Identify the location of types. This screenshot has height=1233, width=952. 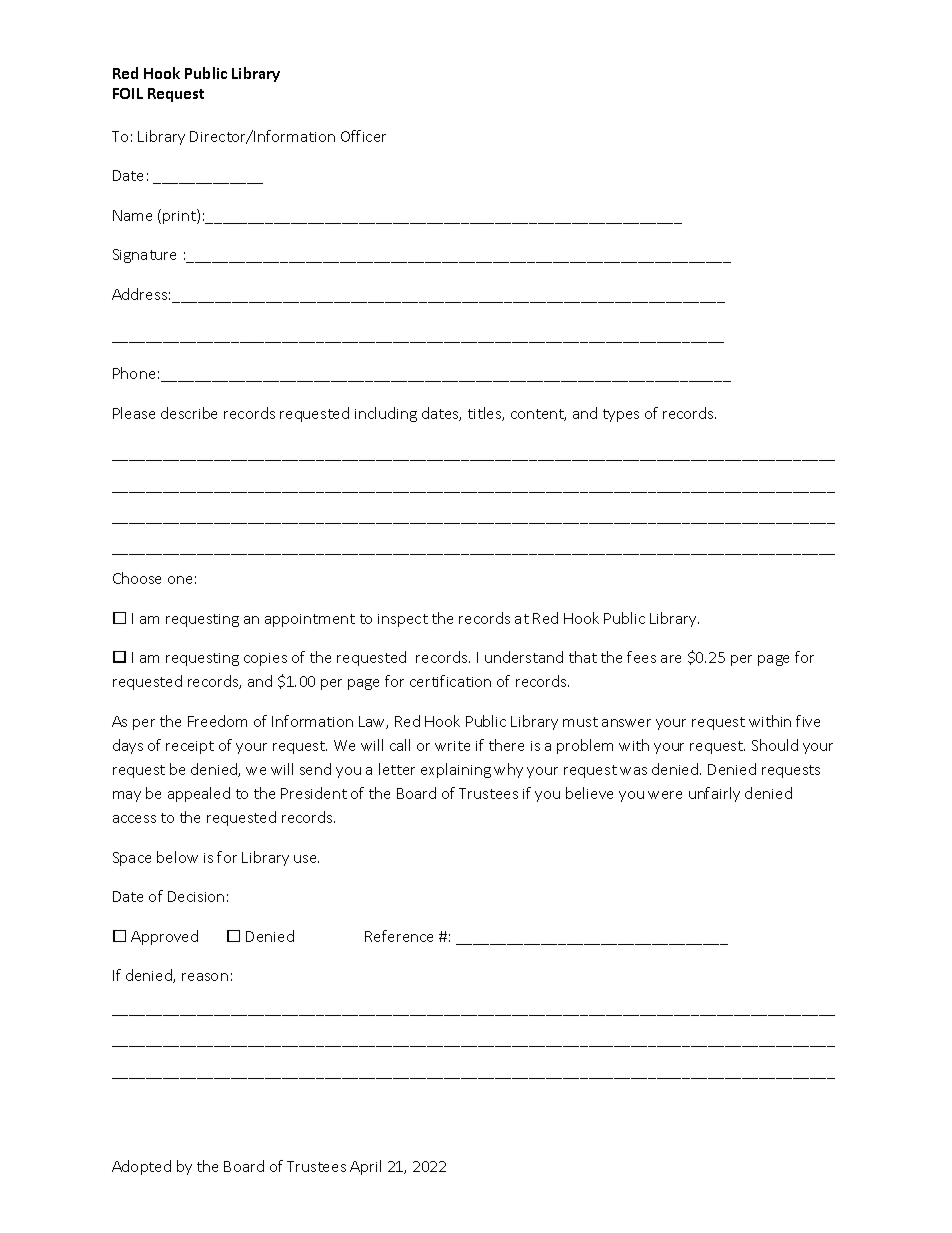
(621, 415).
